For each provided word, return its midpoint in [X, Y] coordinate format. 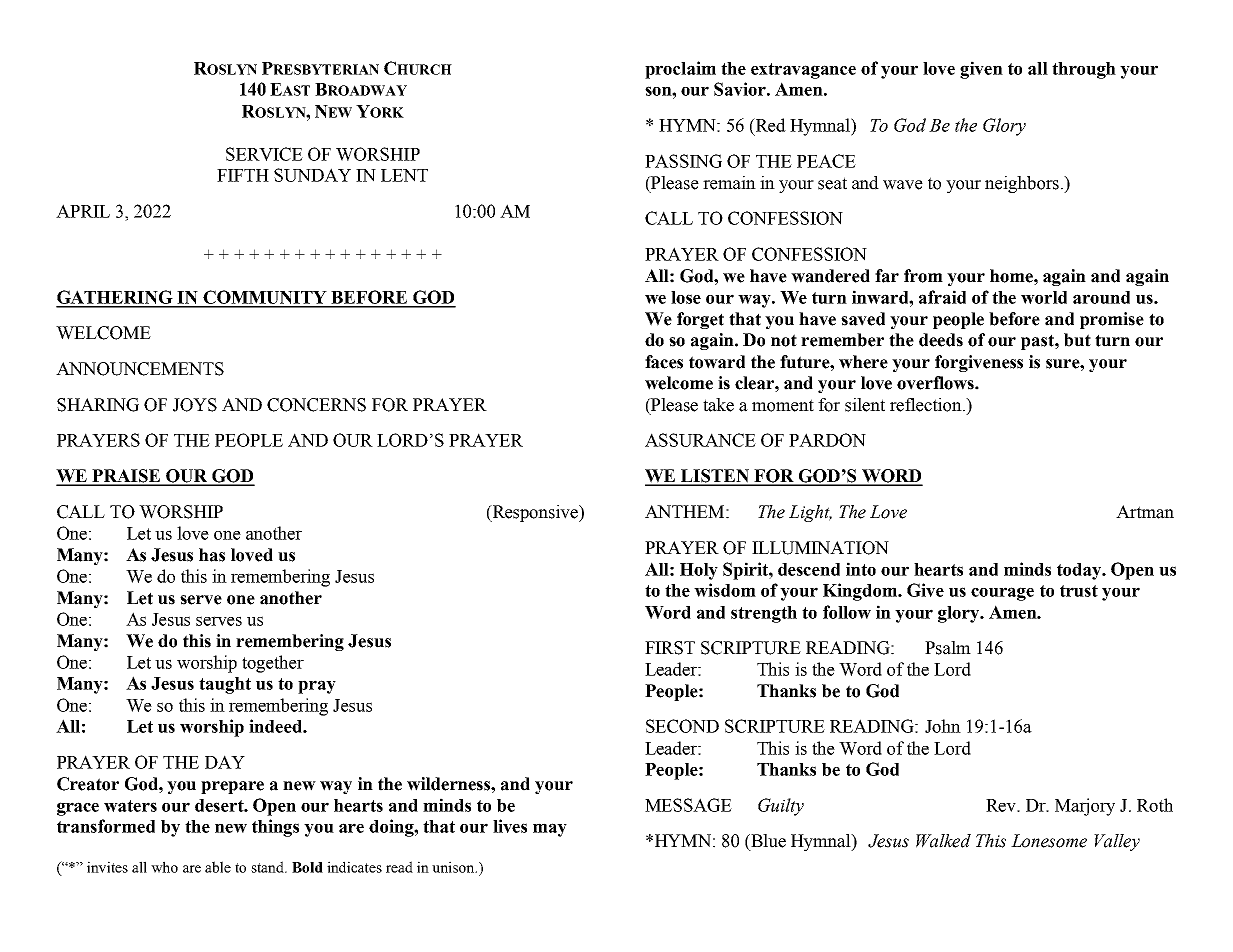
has [212, 555]
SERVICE [264, 154]
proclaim [680, 70]
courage [1002, 594]
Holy [699, 571]
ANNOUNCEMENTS [140, 369]
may [550, 830]
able [218, 867]
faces [664, 362]
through [1084, 70]
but [1077, 340]
